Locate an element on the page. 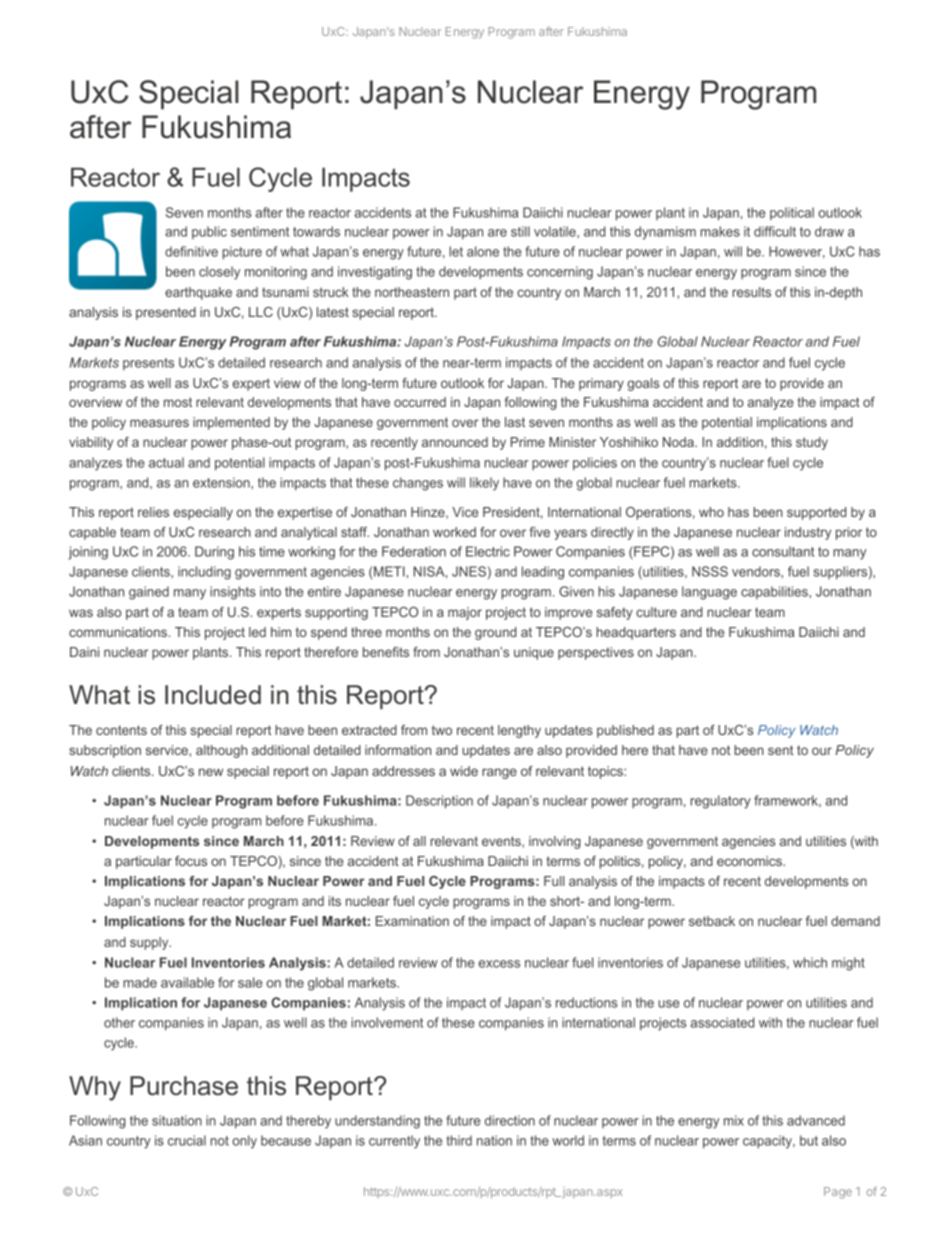  third is located at coordinates (459, 1140).
